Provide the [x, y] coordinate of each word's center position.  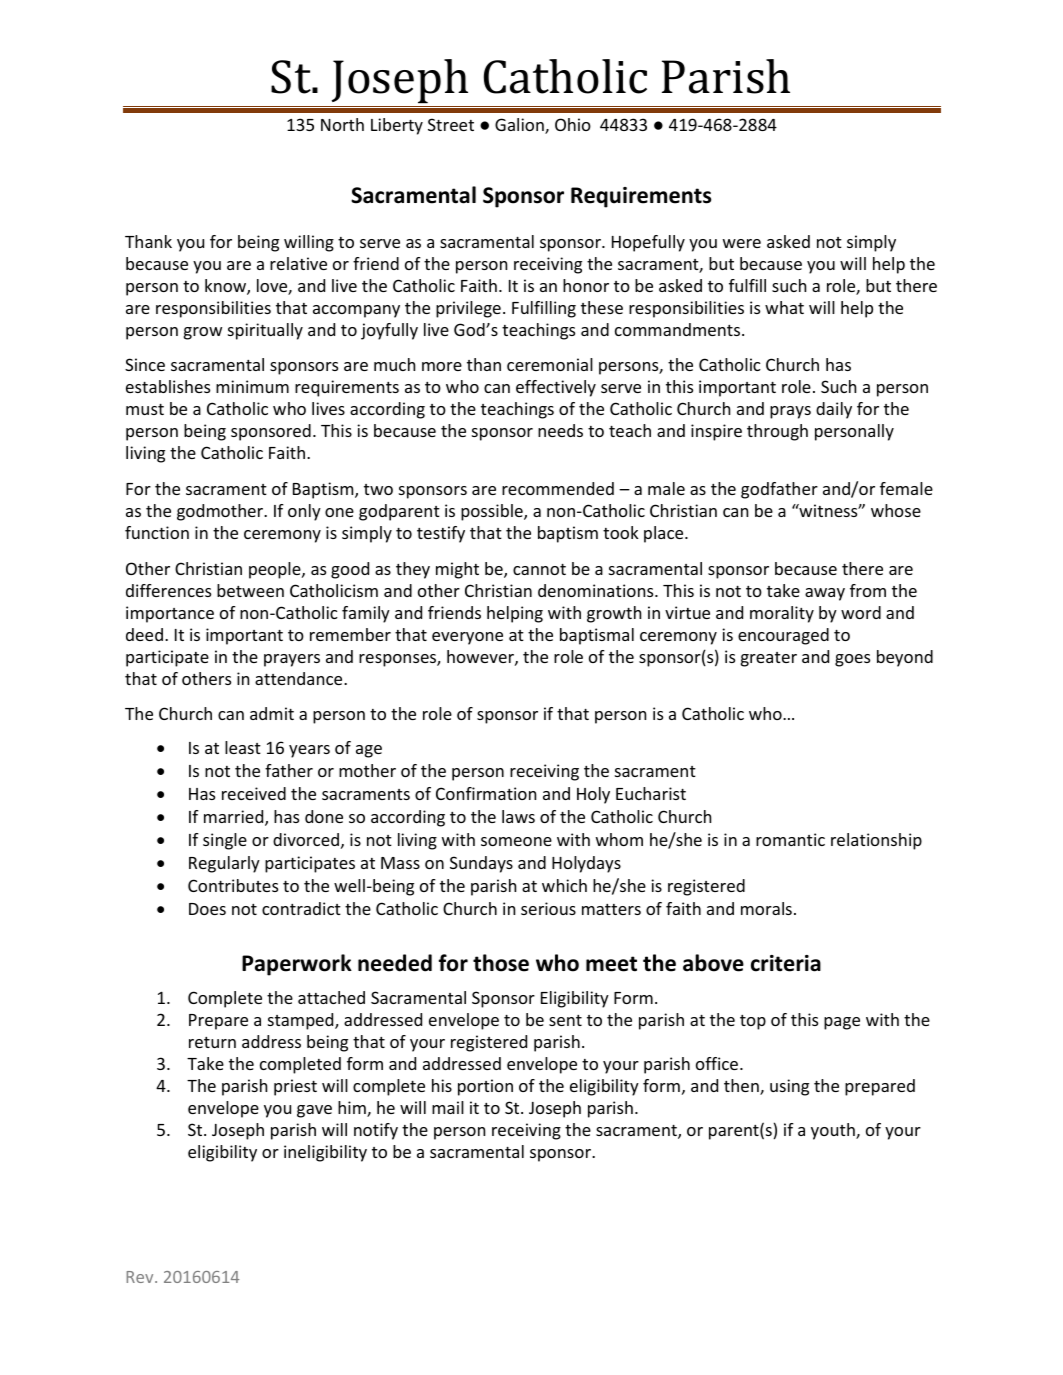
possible [493, 512]
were [742, 243]
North [342, 124]
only [304, 512]
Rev [141, 1277]
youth [834, 1131]
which [564, 885]
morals [766, 908]
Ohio [573, 124]
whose [896, 510]
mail [448, 1107]
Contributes [233, 885]
